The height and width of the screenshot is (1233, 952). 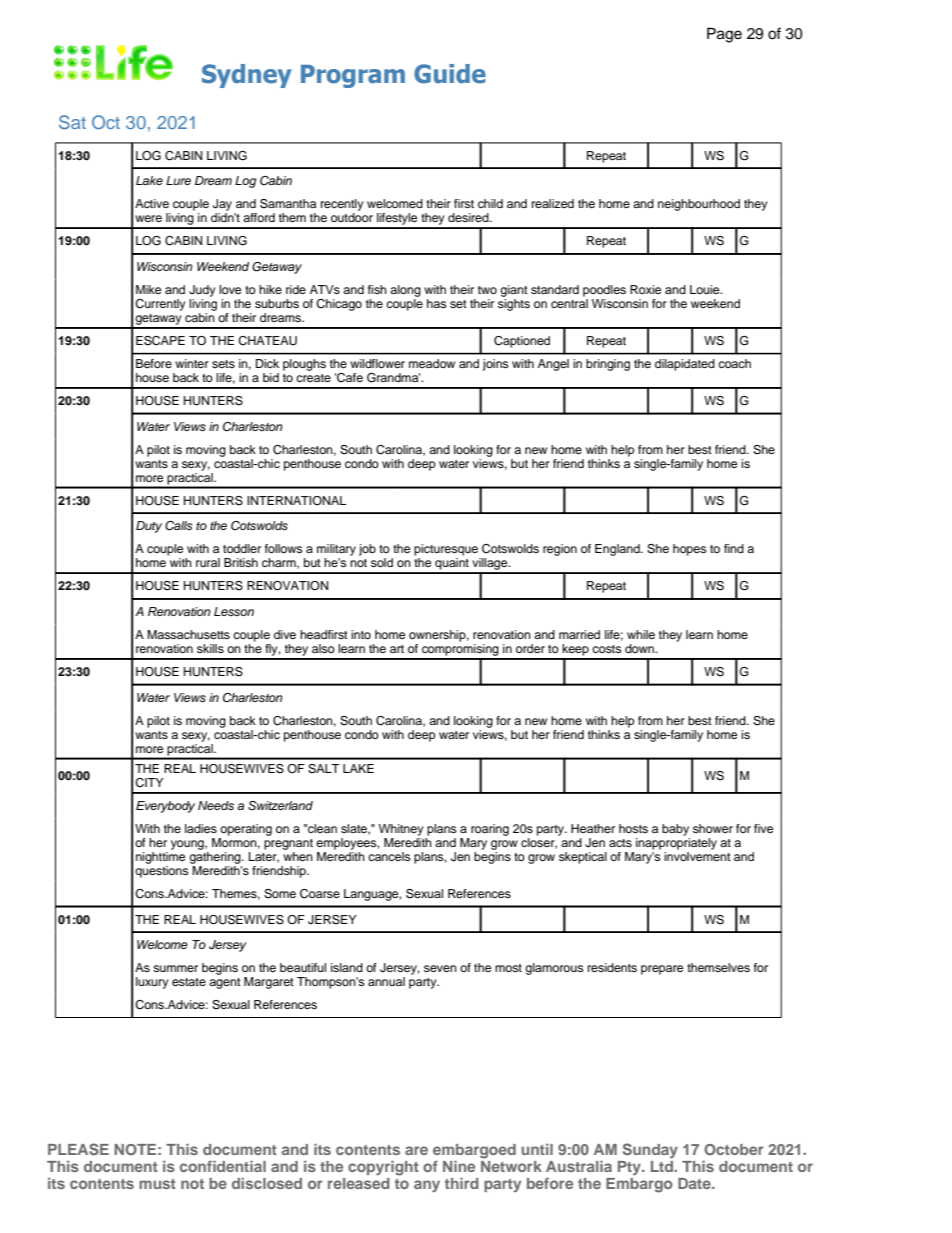 I want to click on Ltd, so click(x=663, y=1166).
